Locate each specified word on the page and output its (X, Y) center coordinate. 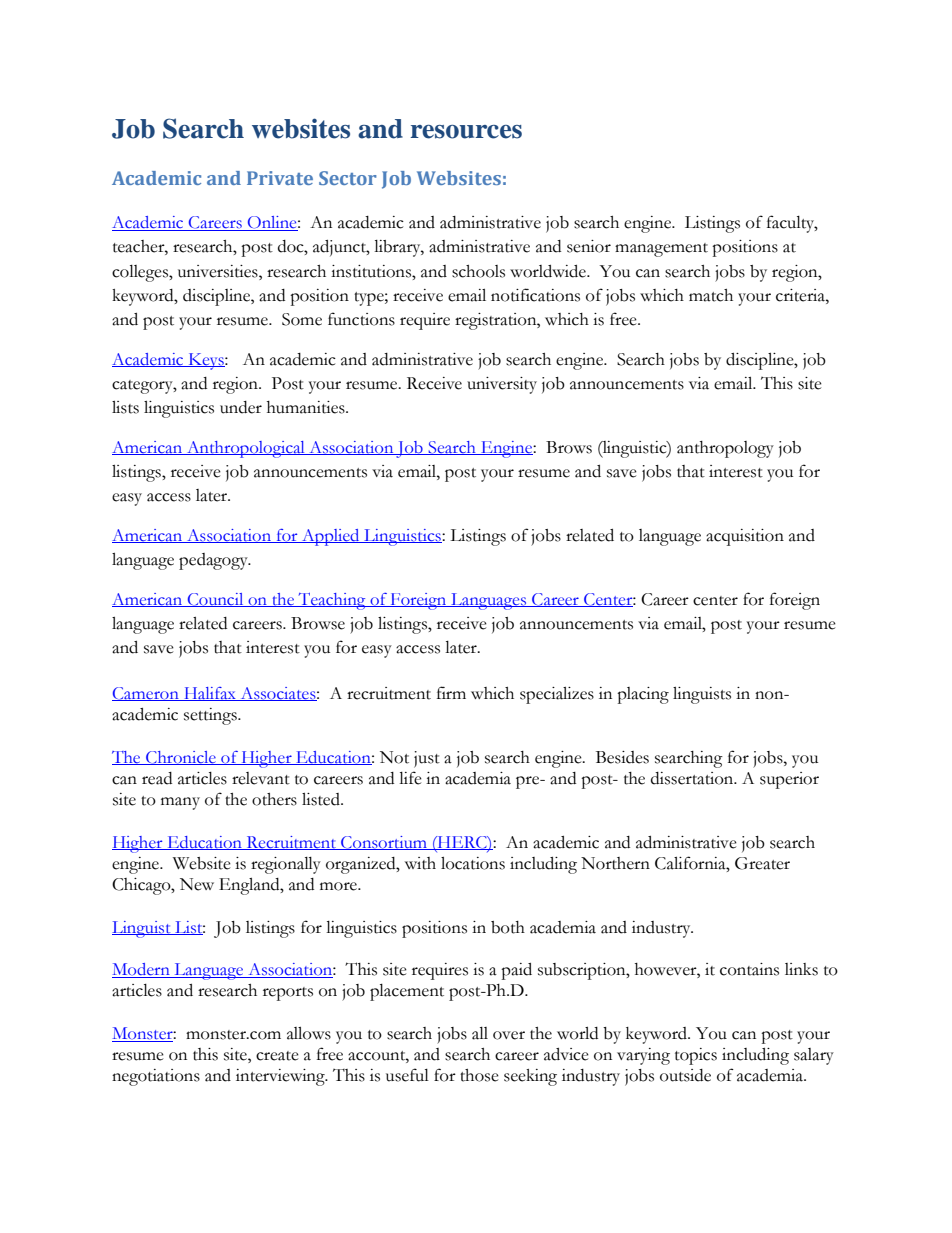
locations (473, 863)
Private (280, 178)
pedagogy (214, 561)
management (661, 250)
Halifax (210, 694)
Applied (331, 537)
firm (451, 692)
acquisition (745, 537)
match (711, 295)
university (502, 385)
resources (466, 132)
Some (302, 319)
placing (643, 695)
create (277, 1056)
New (197, 884)
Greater (762, 863)
